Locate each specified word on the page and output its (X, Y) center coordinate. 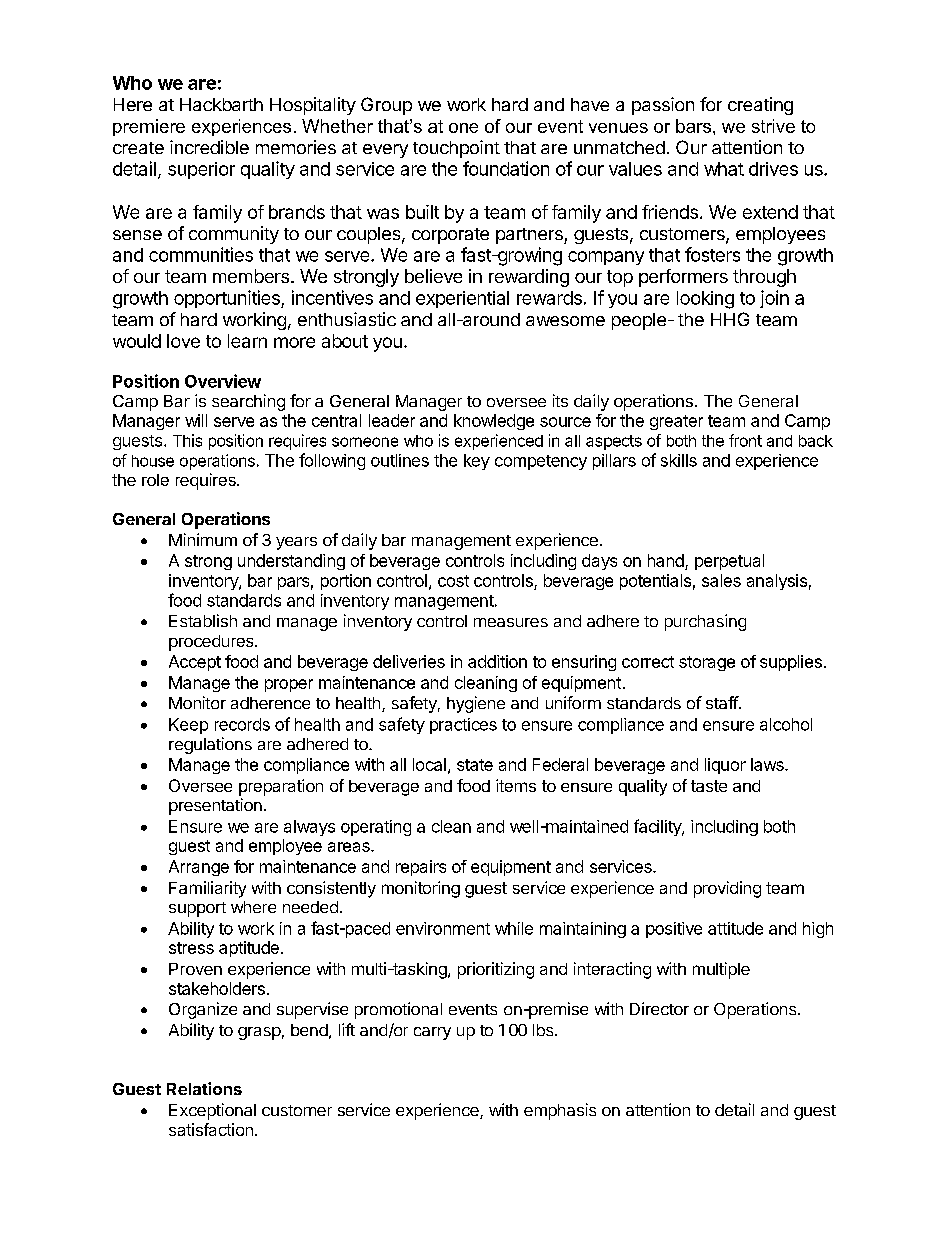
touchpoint (456, 149)
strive (773, 126)
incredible (209, 147)
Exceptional (212, 1111)
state (475, 765)
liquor (725, 766)
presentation (215, 806)
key (477, 462)
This (187, 440)
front (745, 440)
